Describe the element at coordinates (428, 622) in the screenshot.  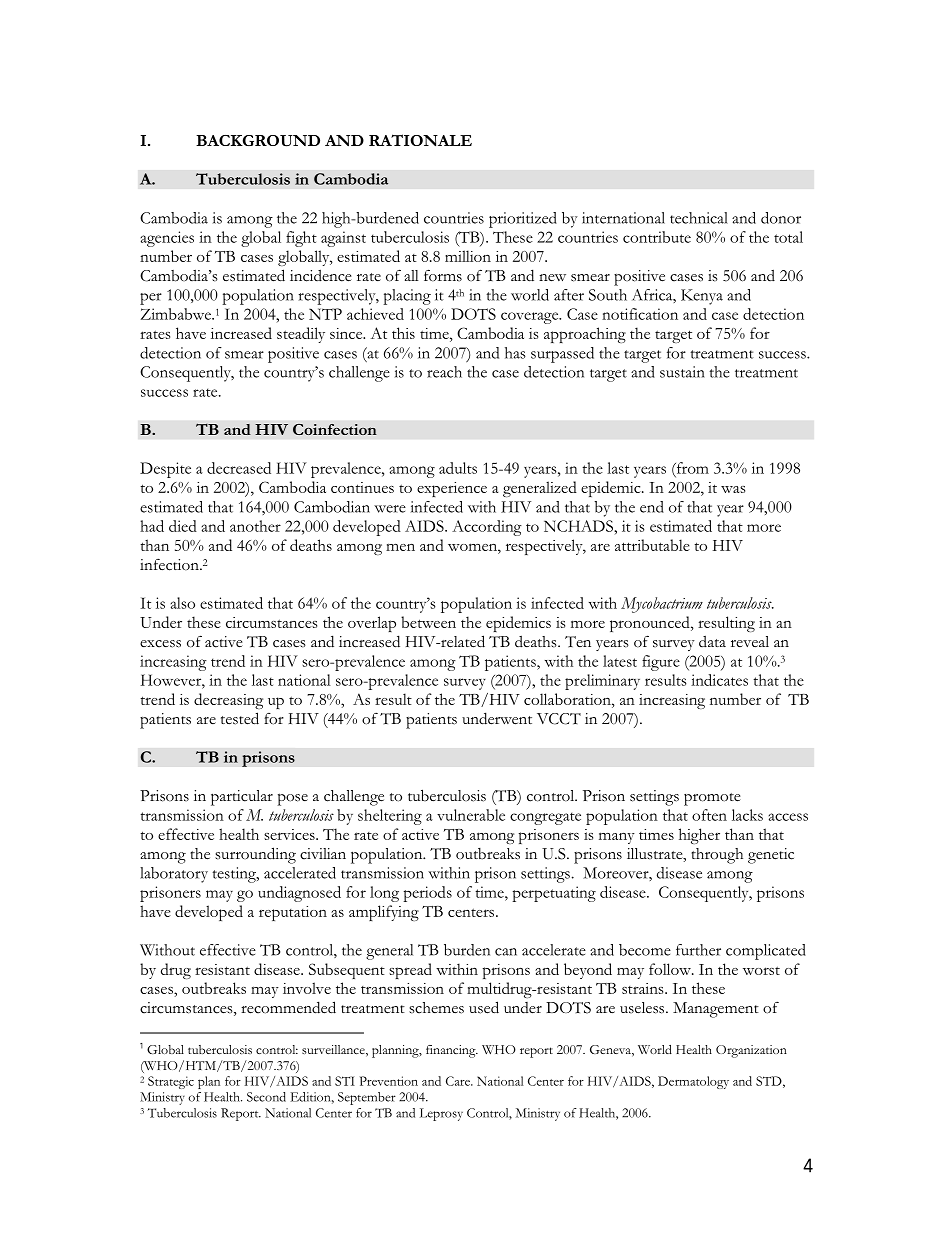
I see `between` at that location.
